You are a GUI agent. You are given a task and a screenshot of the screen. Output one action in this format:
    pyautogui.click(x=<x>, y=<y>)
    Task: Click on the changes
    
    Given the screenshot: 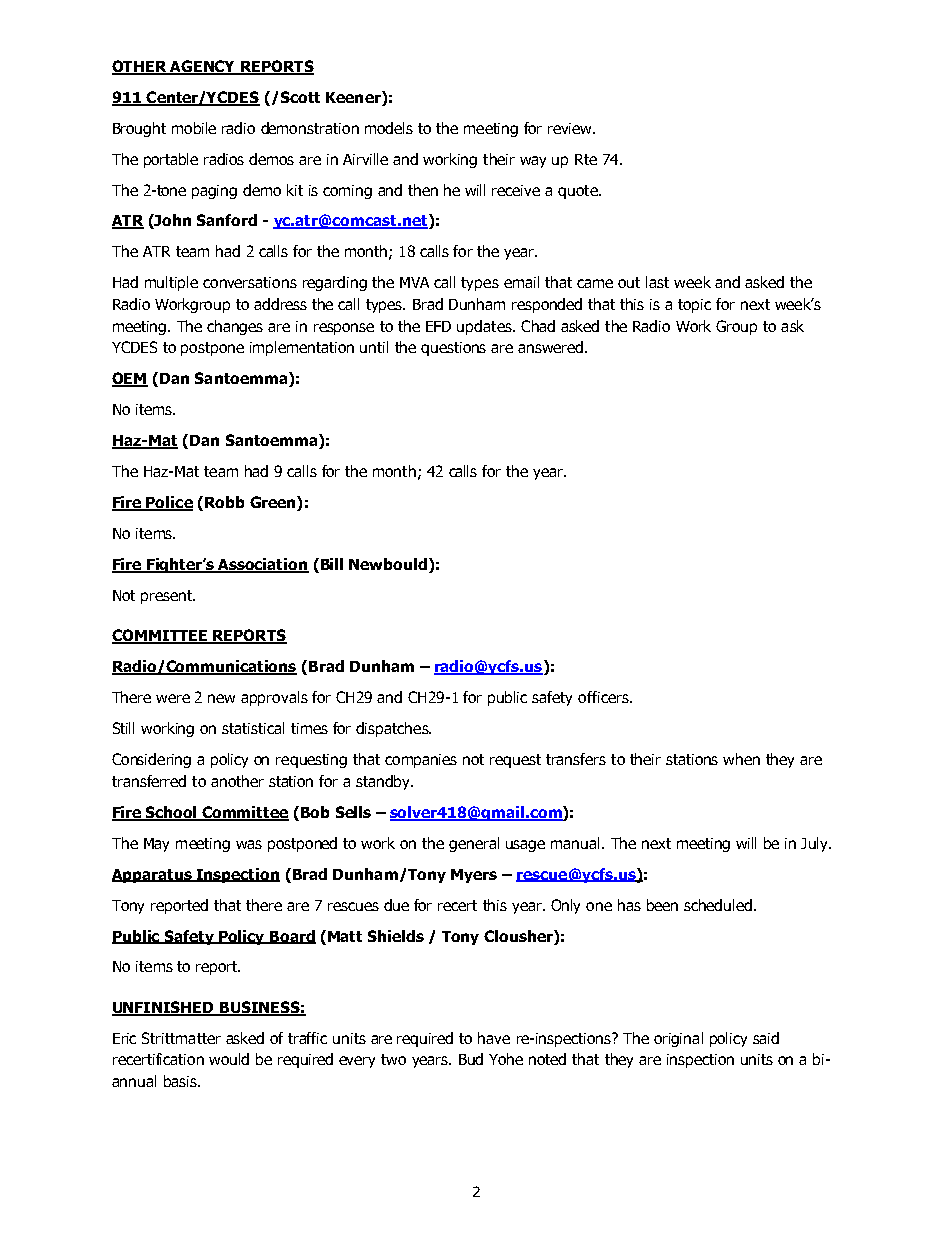 What is the action you would take?
    pyautogui.click(x=235, y=327)
